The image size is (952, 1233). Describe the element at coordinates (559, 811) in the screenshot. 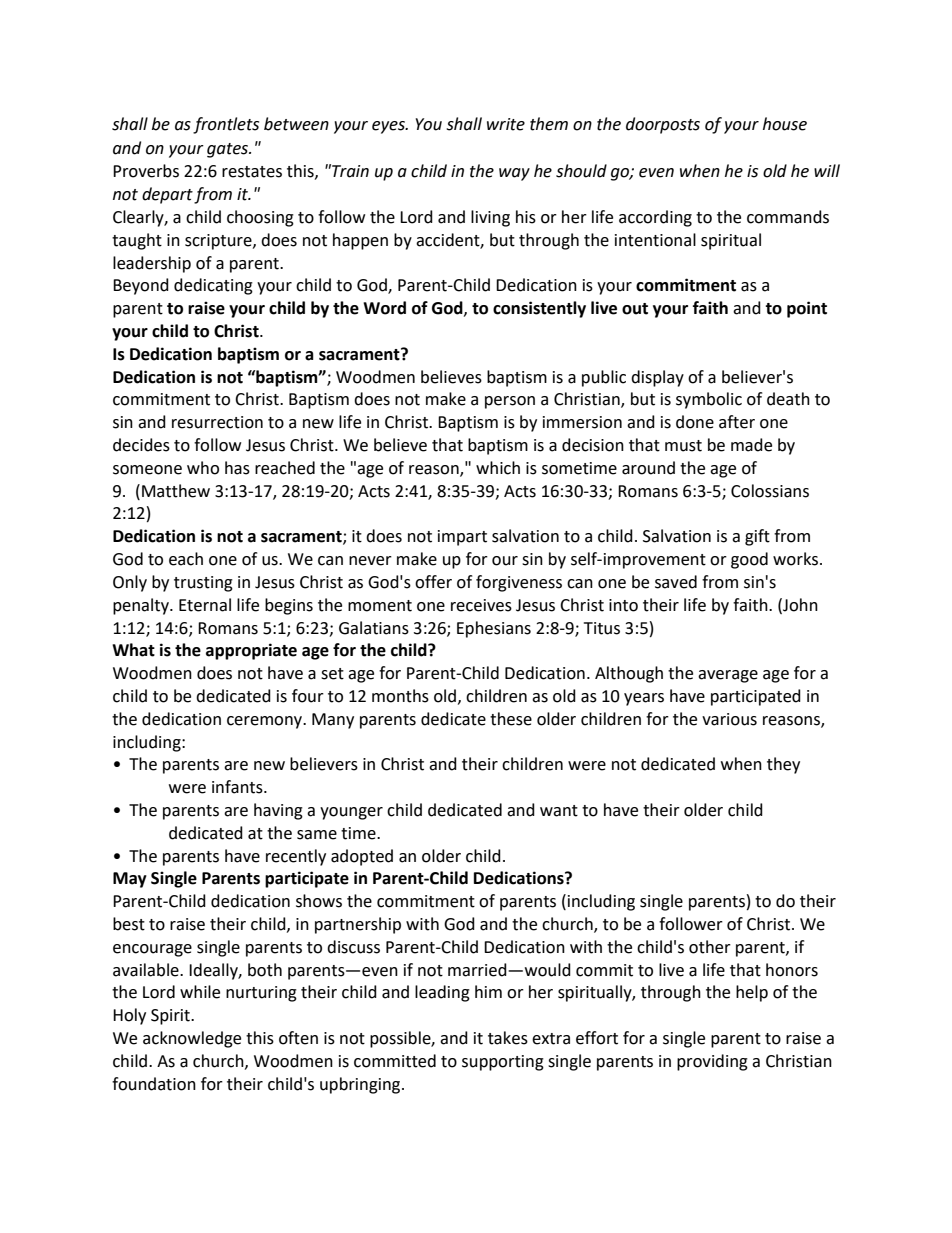

I see `want` at that location.
